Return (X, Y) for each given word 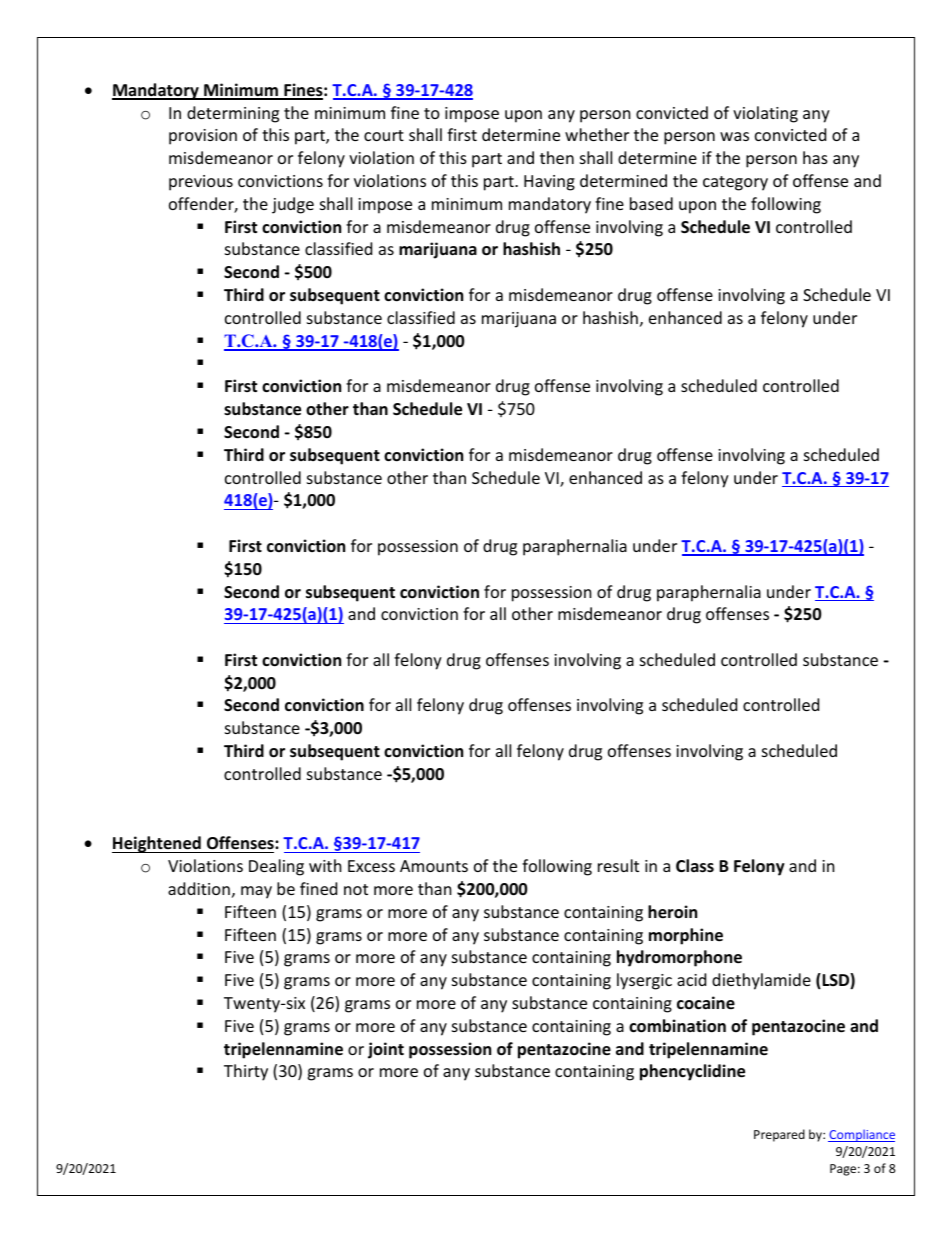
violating (765, 114)
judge (293, 205)
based (651, 203)
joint (386, 1050)
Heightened (157, 844)
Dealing (276, 867)
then (557, 157)
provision (203, 137)
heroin (672, 912)
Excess (371, 866)
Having (549, 183)
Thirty (246, 1072)
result (618, 865)
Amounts (434, 866)
